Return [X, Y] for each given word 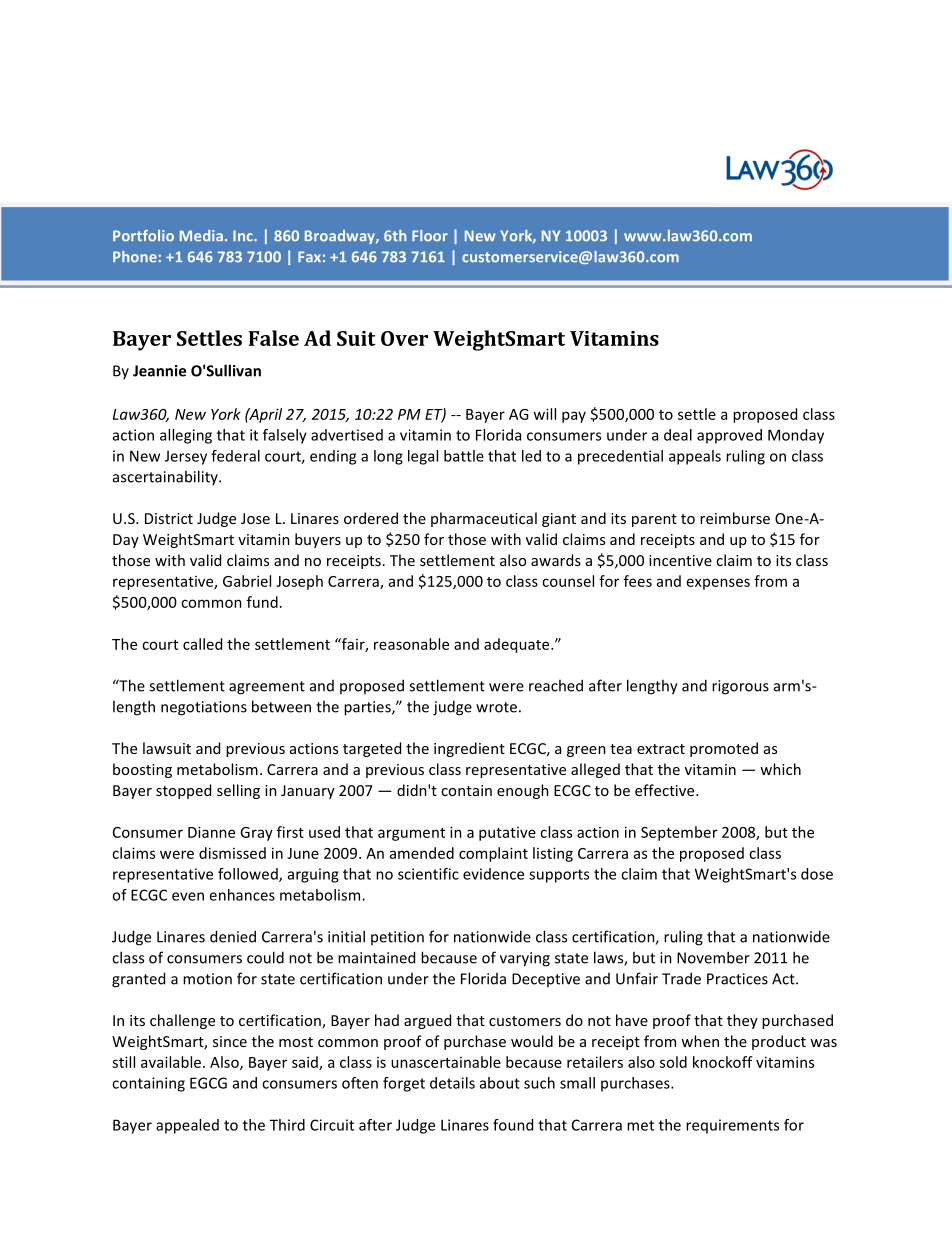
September [679, 833]
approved [729, 436]
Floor [430, 236]
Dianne [211, 832]
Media [201, 236]
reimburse [735, 518]
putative [507, 834]
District [169, 518]
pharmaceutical [484, 519]
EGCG [208, 1083]
